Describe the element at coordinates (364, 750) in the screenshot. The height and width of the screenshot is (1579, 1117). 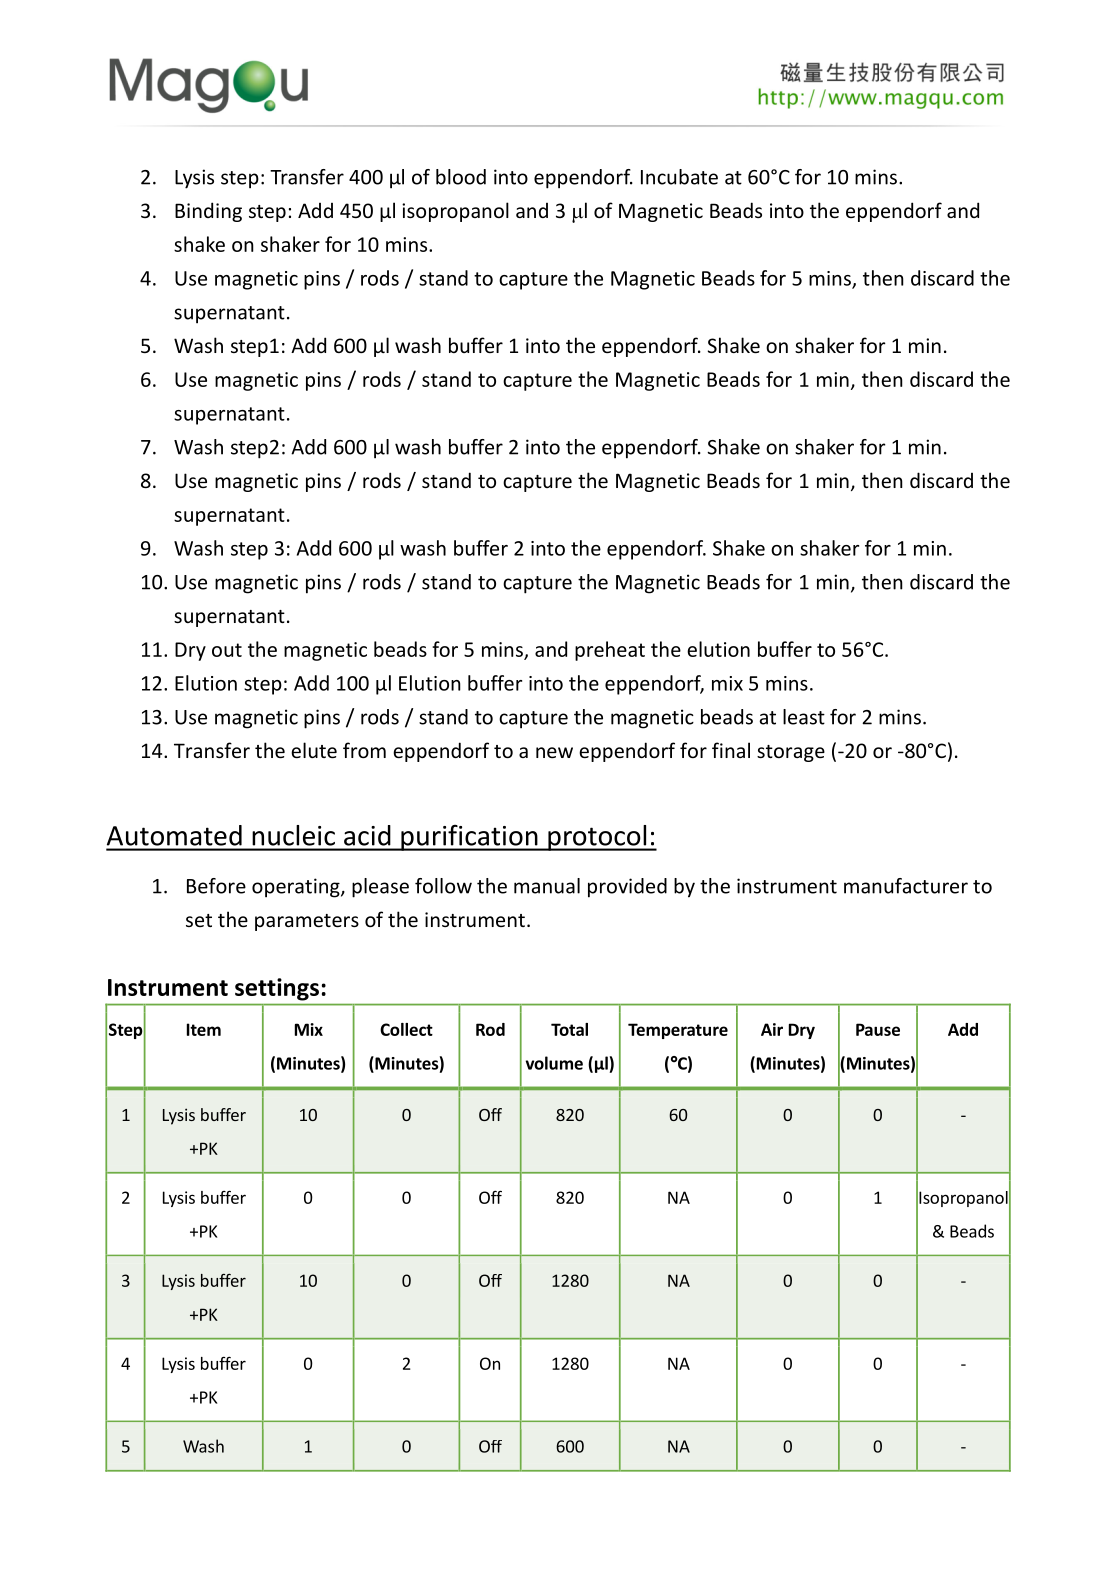
I see `from` at that location.
